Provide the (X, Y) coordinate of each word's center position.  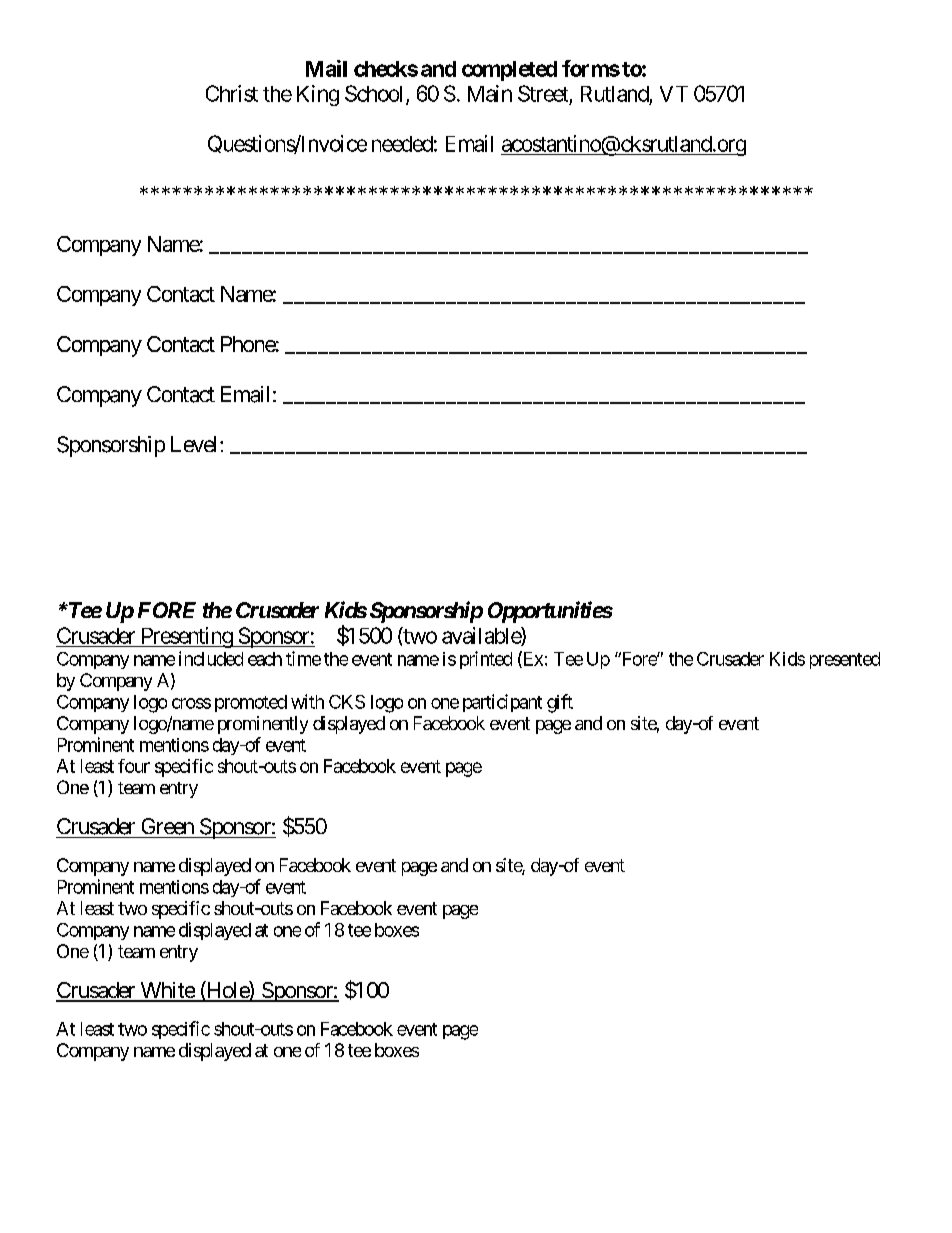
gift (560, 703)
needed (402, 144)
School (376, 94)
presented (845, 660)
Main (490, 93)
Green (168, 826)
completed (509, 71)
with (307, 701)
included (211, 658)
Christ (232, 93)
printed (486, 660)
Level (196, 444)
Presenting (186, 637)
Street (543, 93)
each (265, 659)
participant (502, 703)
